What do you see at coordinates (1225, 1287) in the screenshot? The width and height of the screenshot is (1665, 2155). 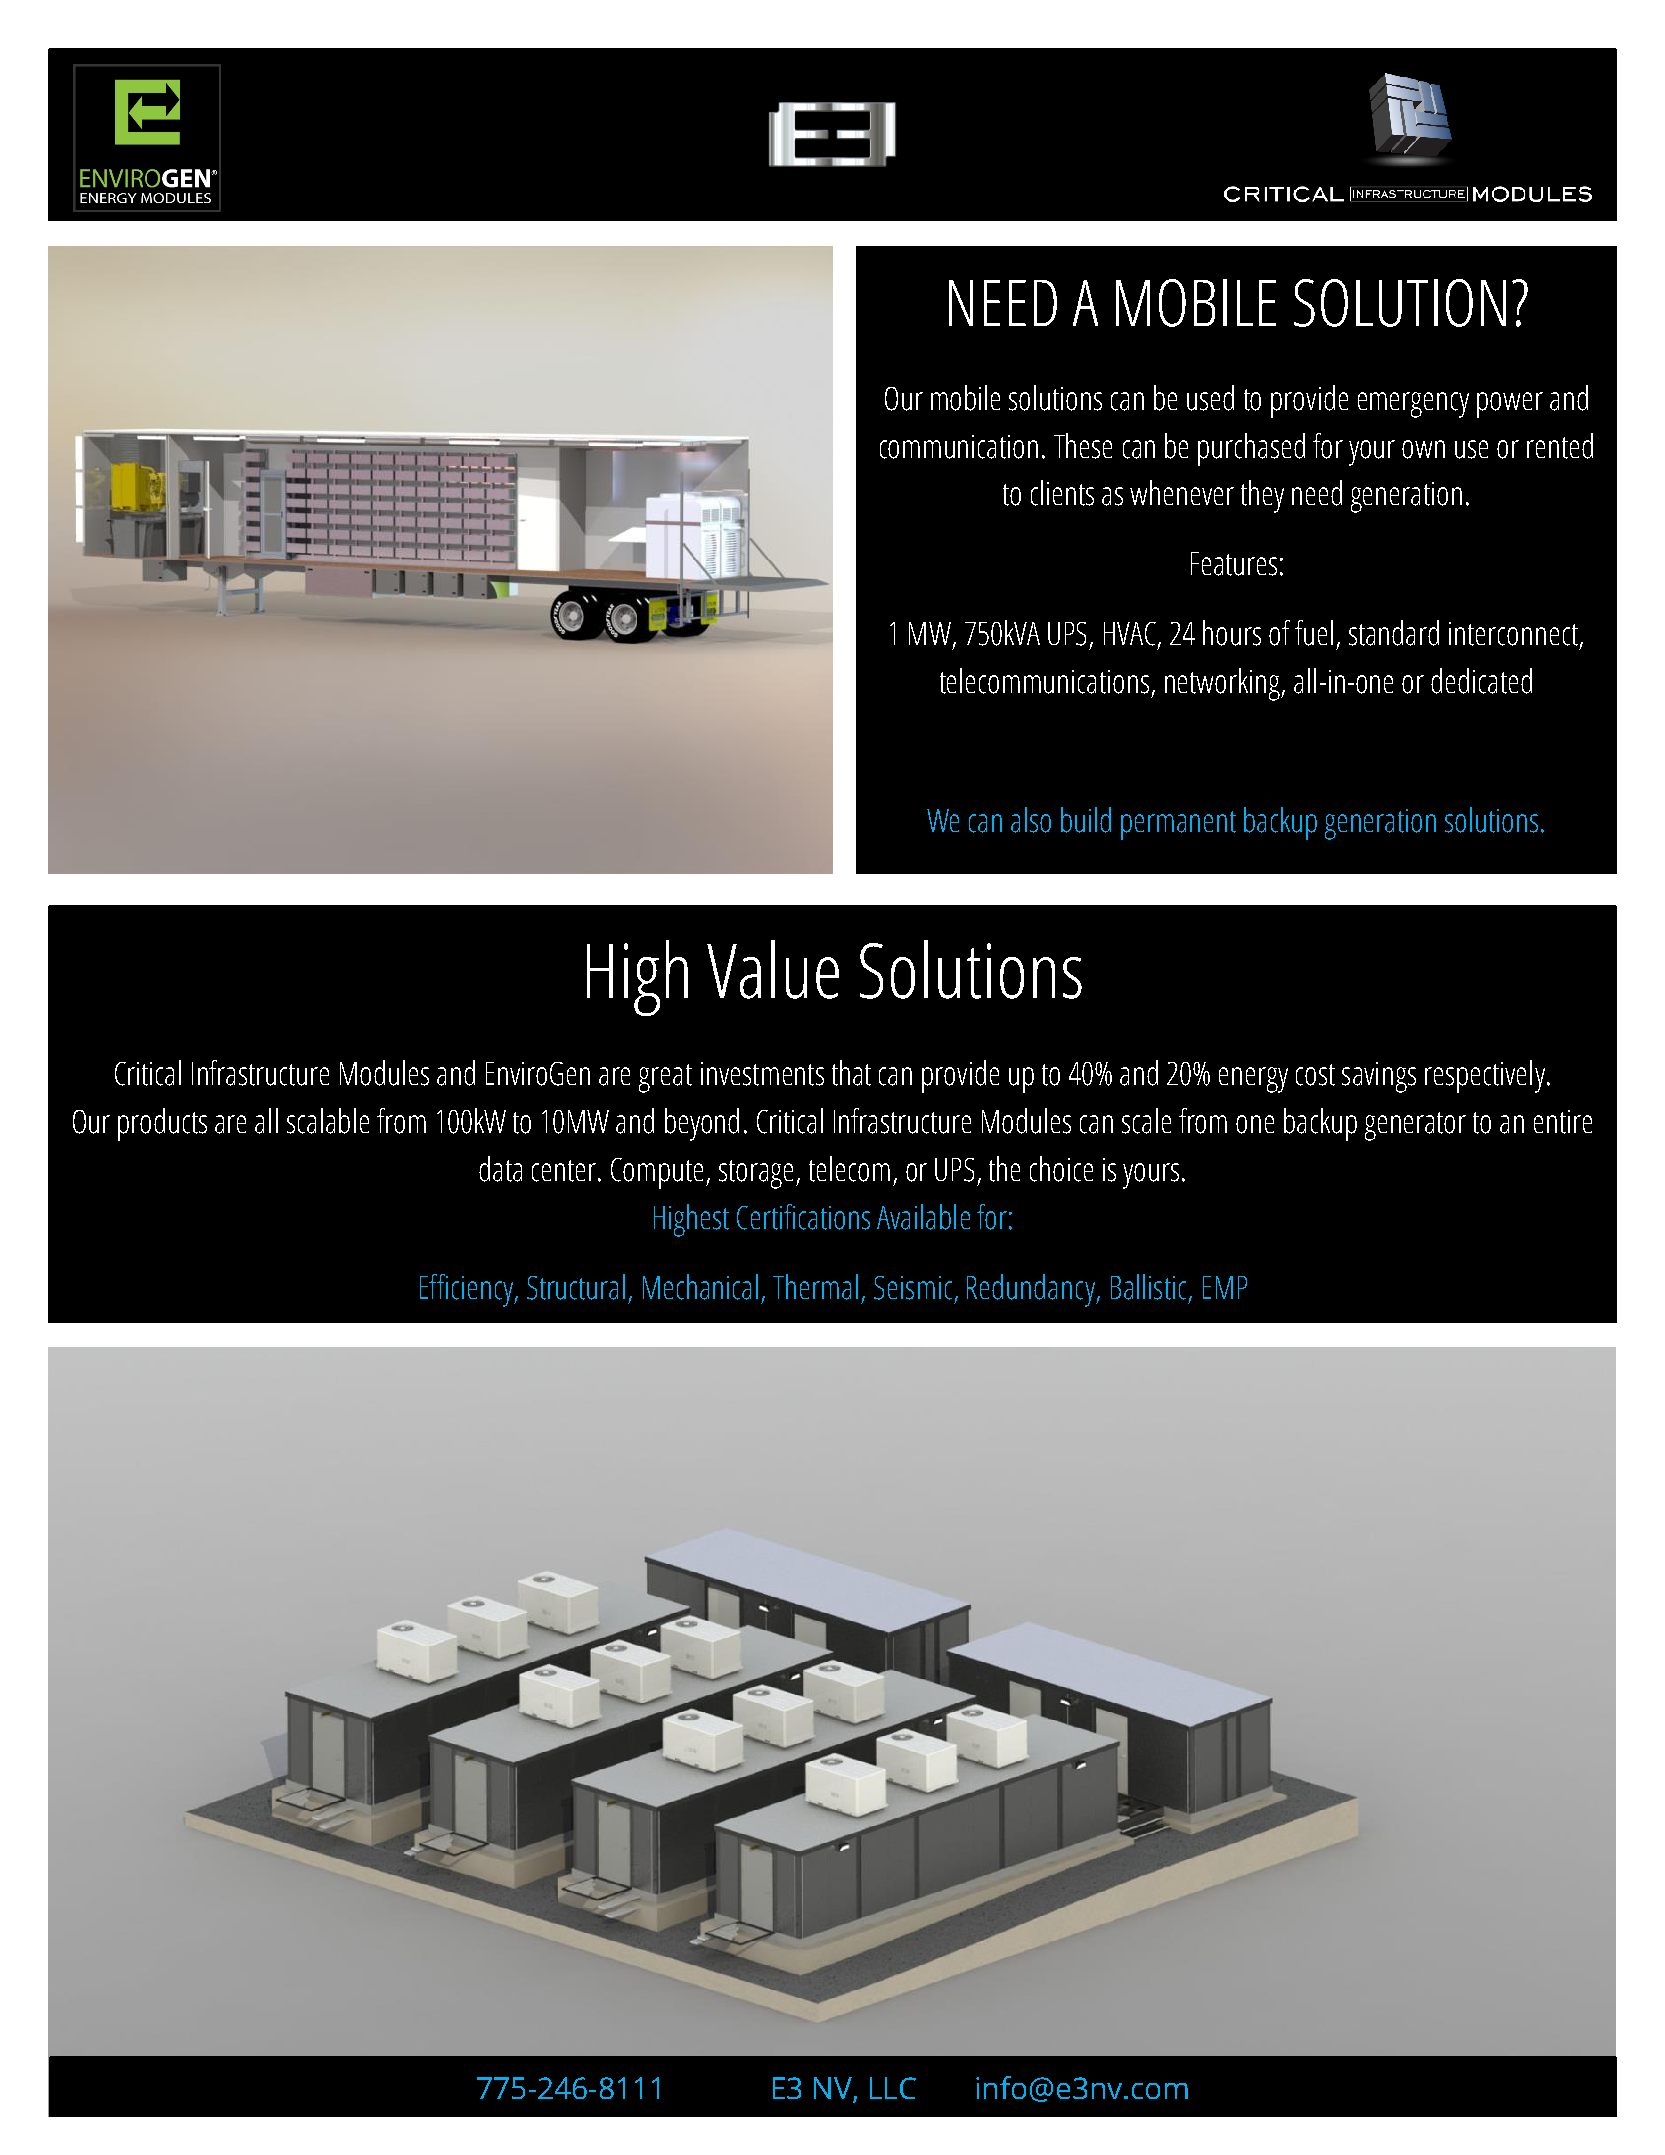 I see `EMP` at bounding box center [1225, 1287].
